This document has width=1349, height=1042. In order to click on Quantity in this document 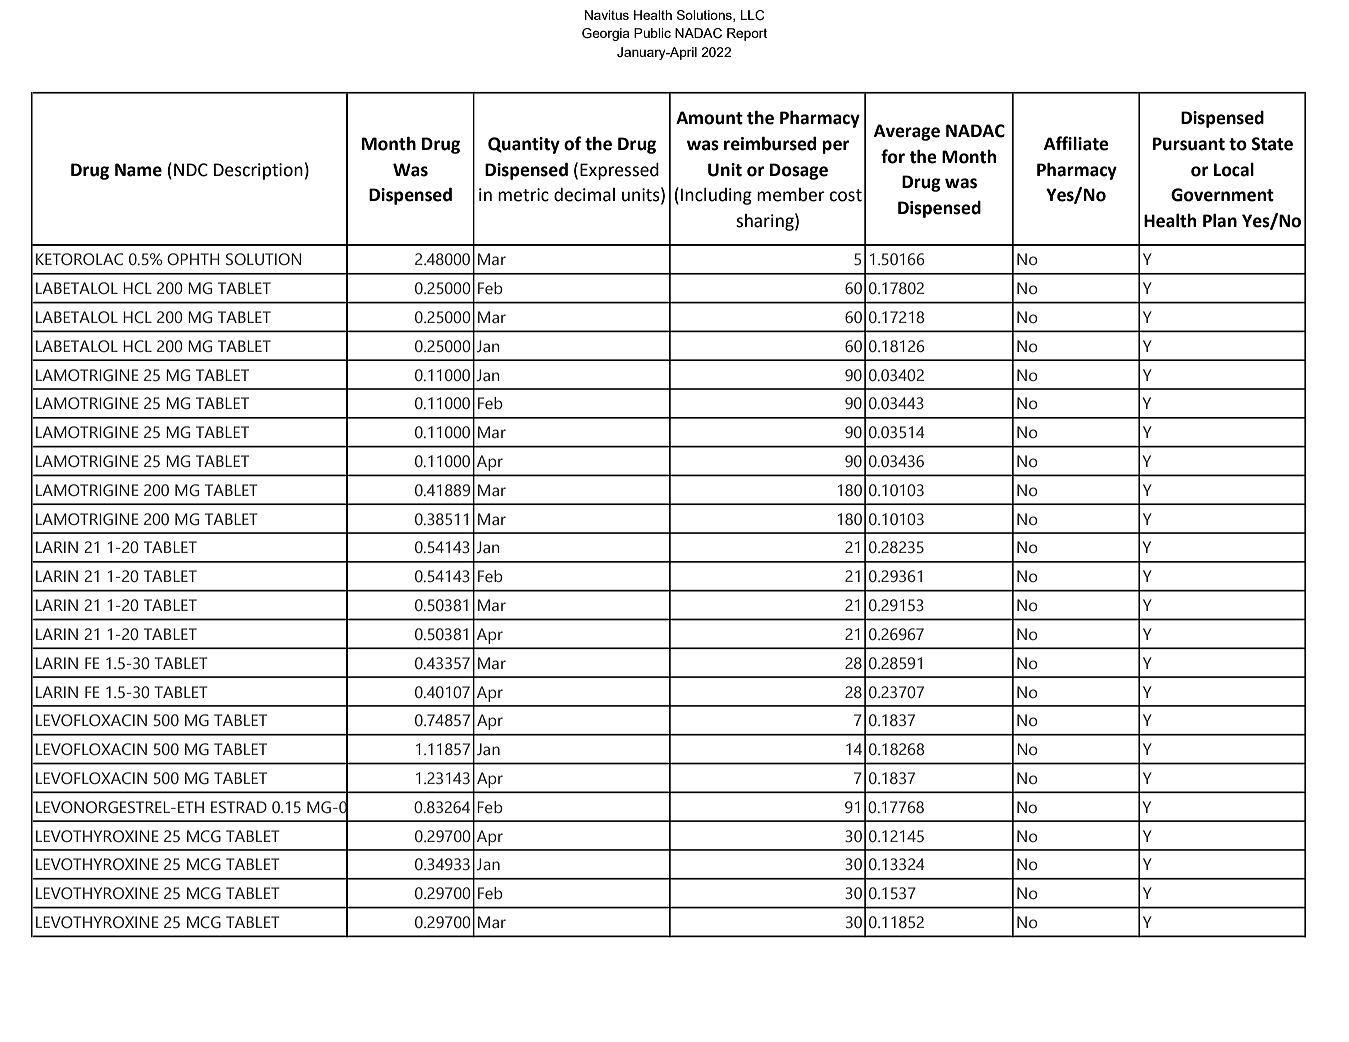, I will do `click(524, 145)`.
